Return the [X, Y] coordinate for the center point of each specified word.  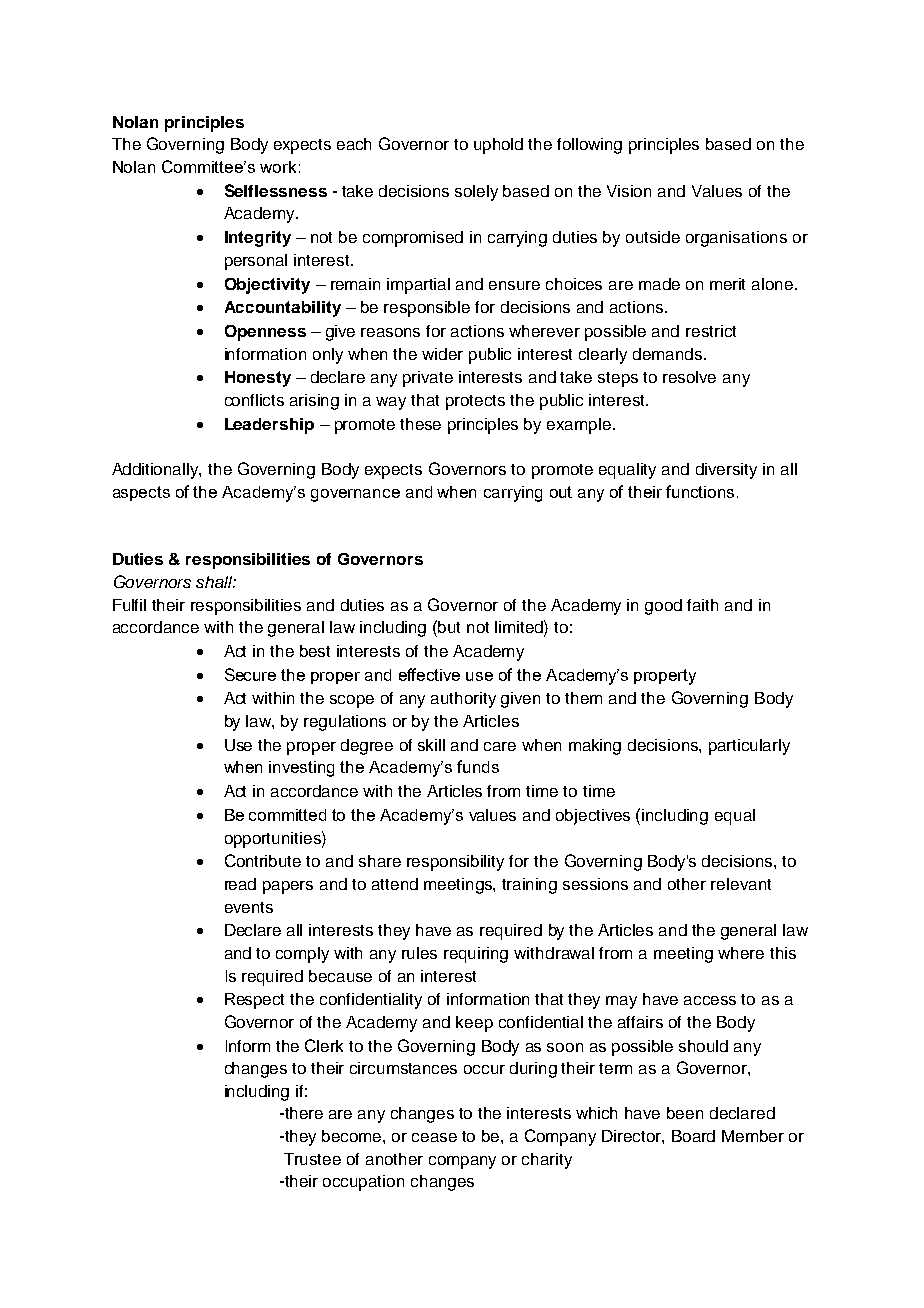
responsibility [455, 863]
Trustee [312, 1159]
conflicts [254, 400]
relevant [741, 884]
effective [429, 674]
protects [475, 402]
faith [702, 605]
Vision [629, 191]
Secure [250, 674]
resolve [689, 377]
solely [476, 193]
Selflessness [276, 190]
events [249, 907]
